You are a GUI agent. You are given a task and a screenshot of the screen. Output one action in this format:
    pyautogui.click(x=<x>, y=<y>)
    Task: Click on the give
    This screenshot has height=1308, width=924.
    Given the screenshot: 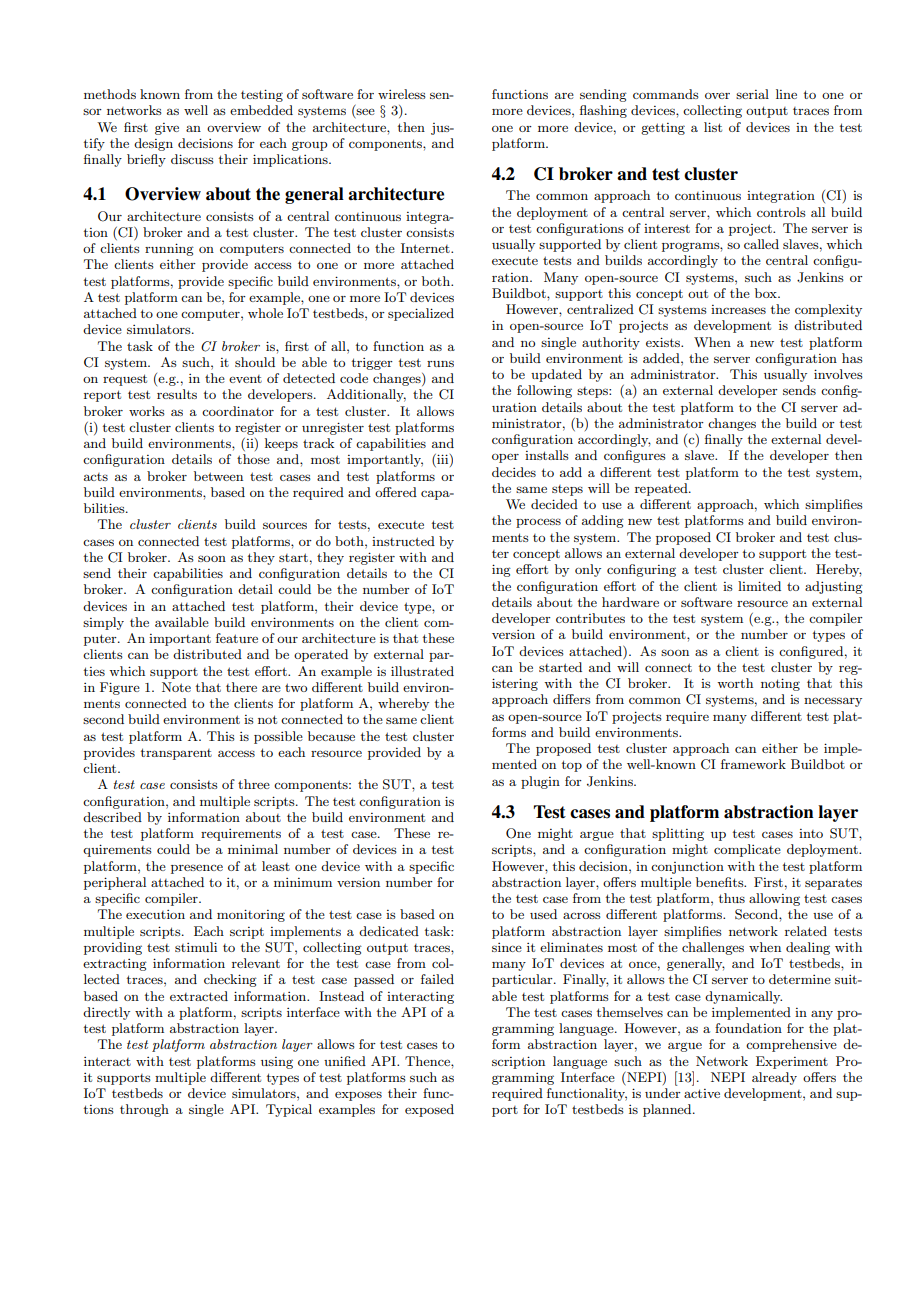 What is the action you would take?
    pyautogui.click(x=167, y=129)
